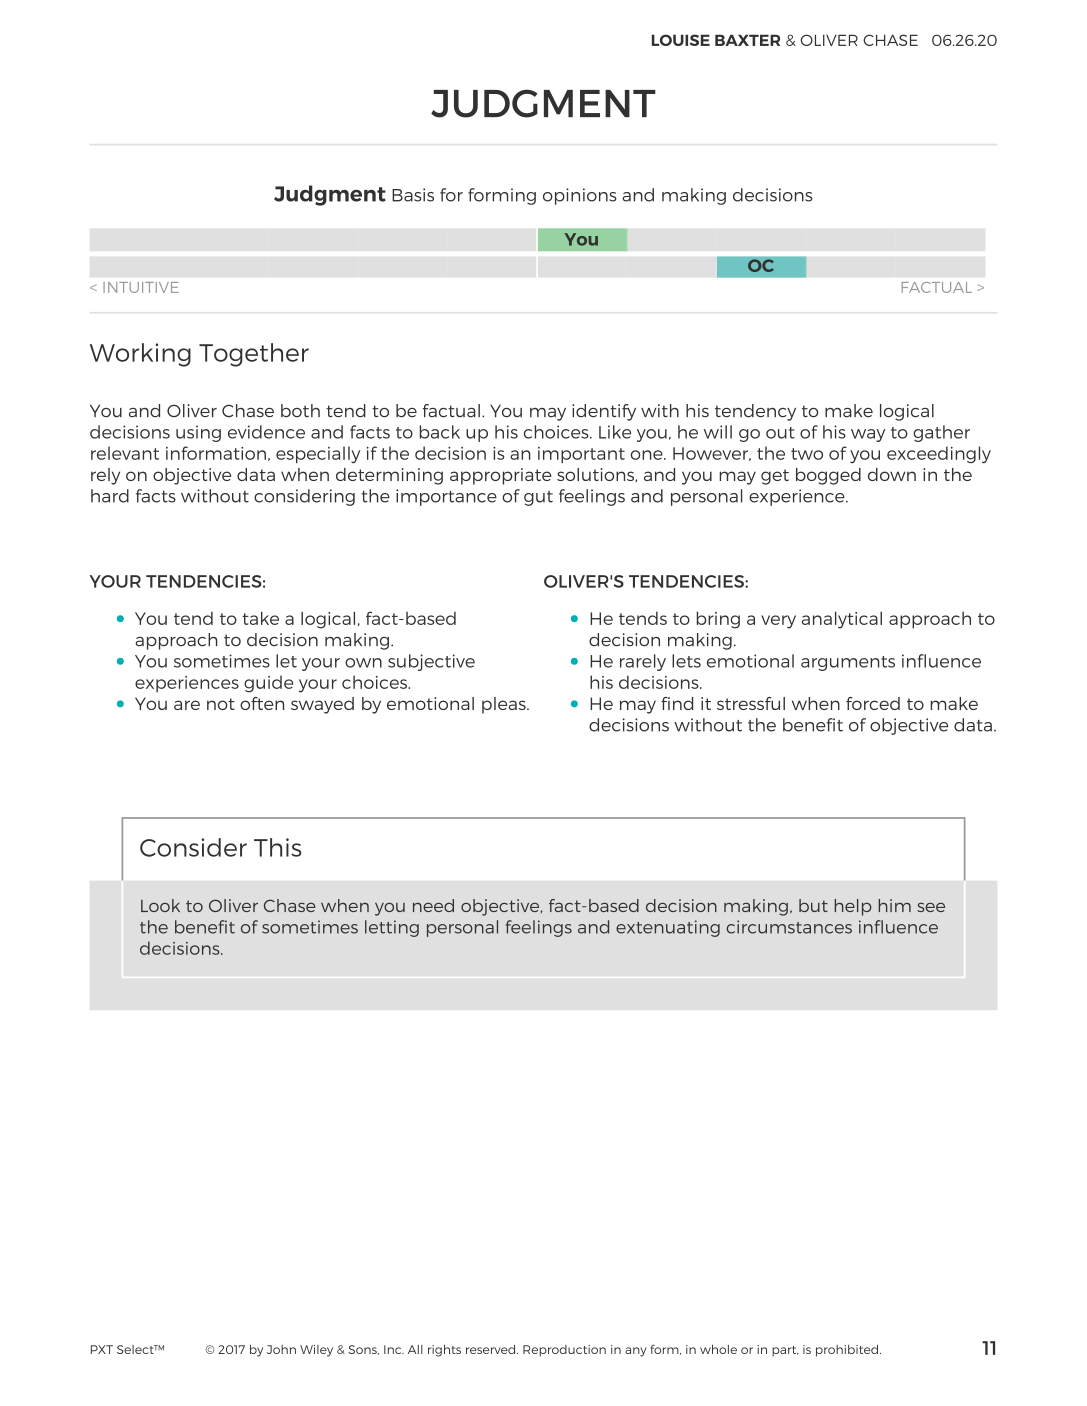  I want to click on not, so click(221, 704).
